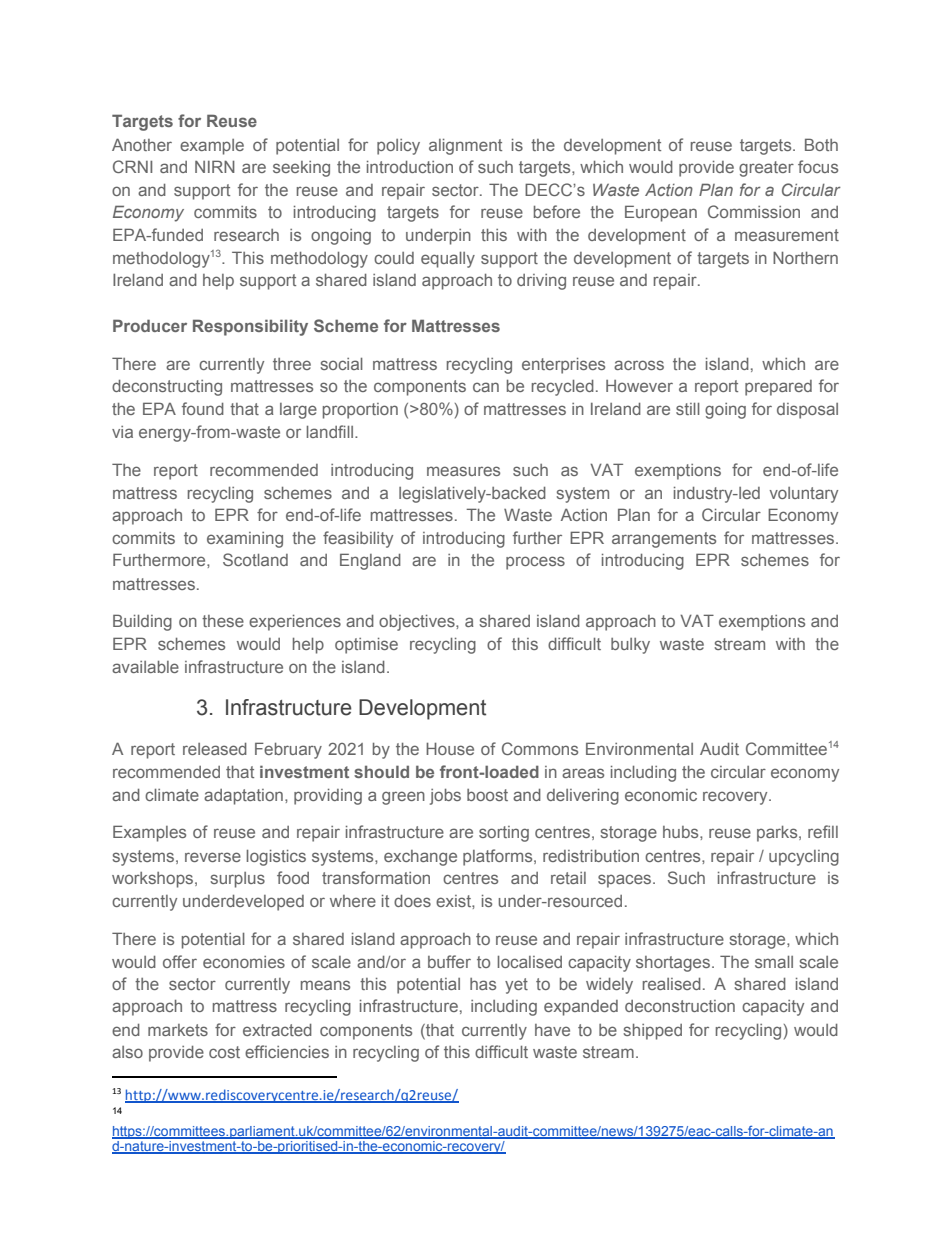 The height and width of the screenshot is (1233, 952). I want to click on objectives, so click(418, 623).
